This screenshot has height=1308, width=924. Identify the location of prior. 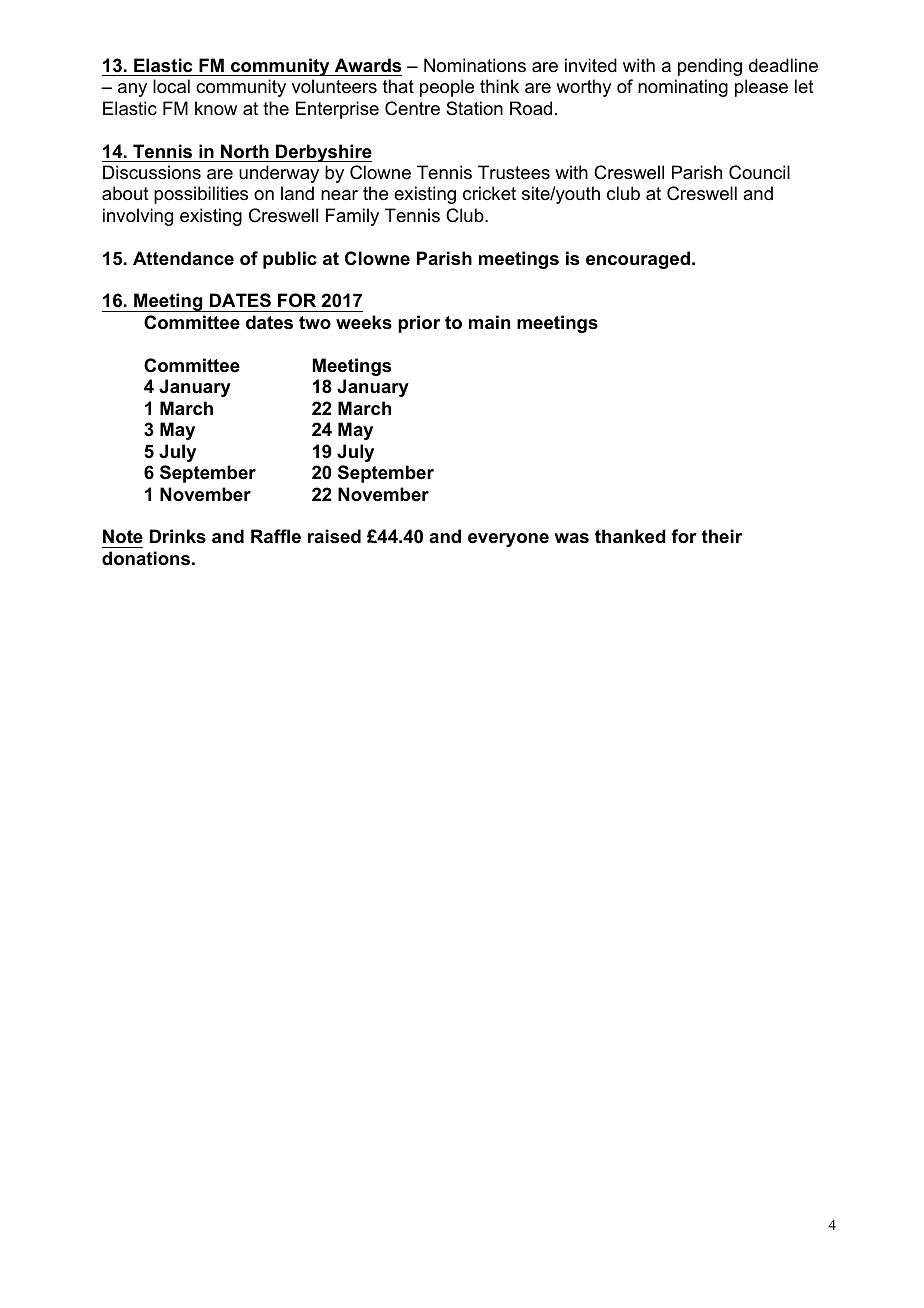
(419, 324).
